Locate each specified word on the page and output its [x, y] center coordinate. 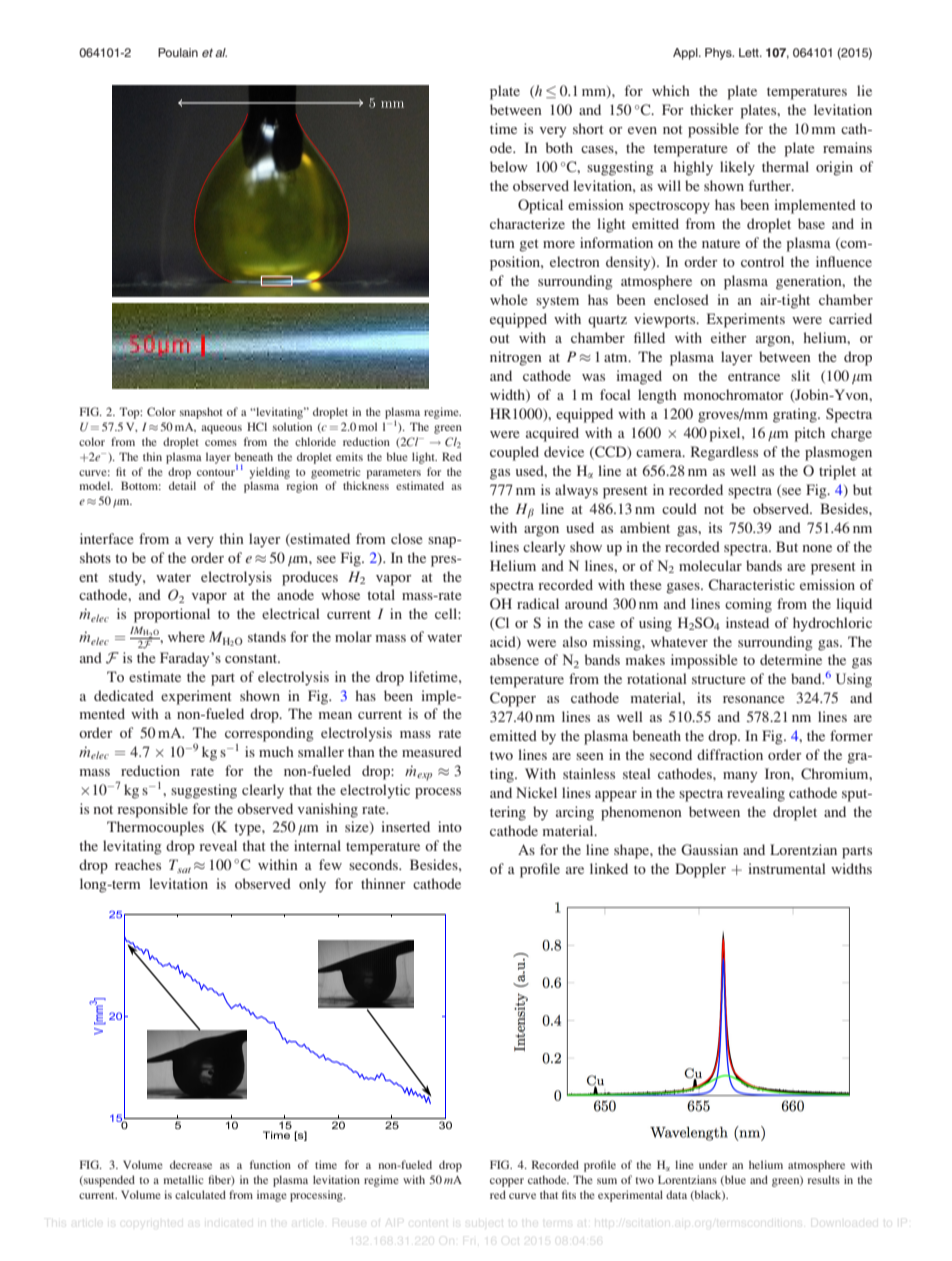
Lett [750, 52]
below [509, 166]
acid [504, 642]
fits [569, 1194]
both [559, 147]
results [824, 1179]
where [186, 636]
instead [747, 622]
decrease [191, 1164]
